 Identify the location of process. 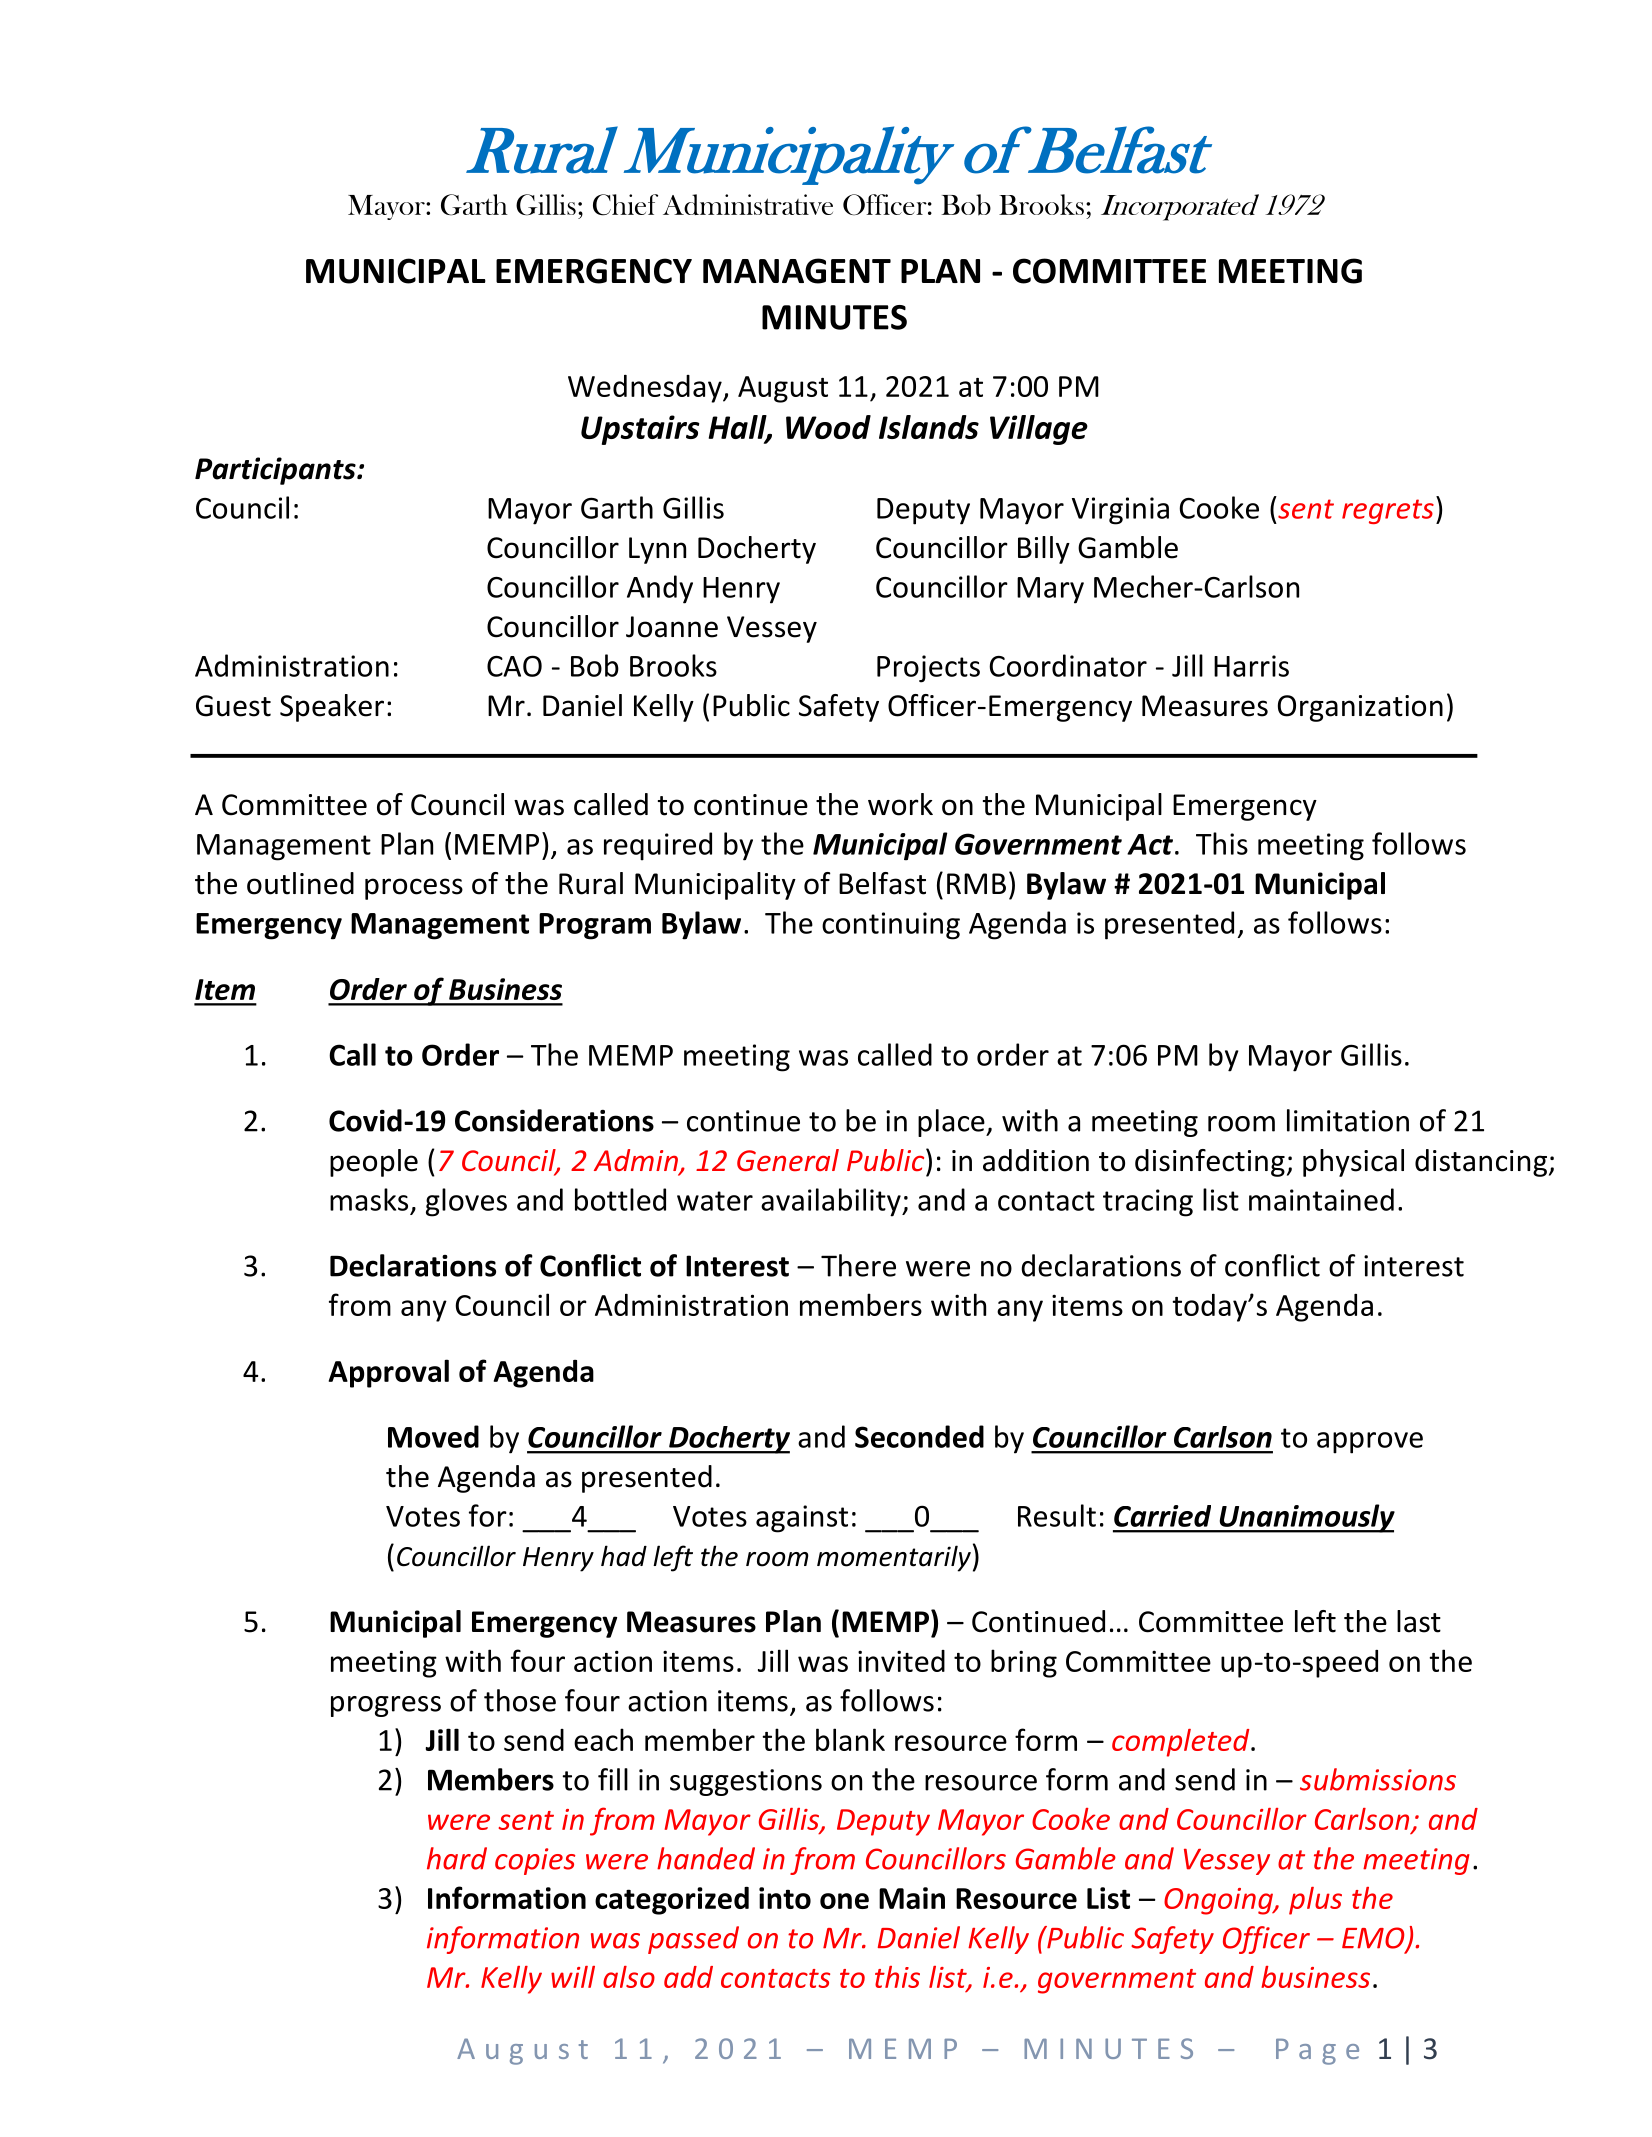
(414, 889).
